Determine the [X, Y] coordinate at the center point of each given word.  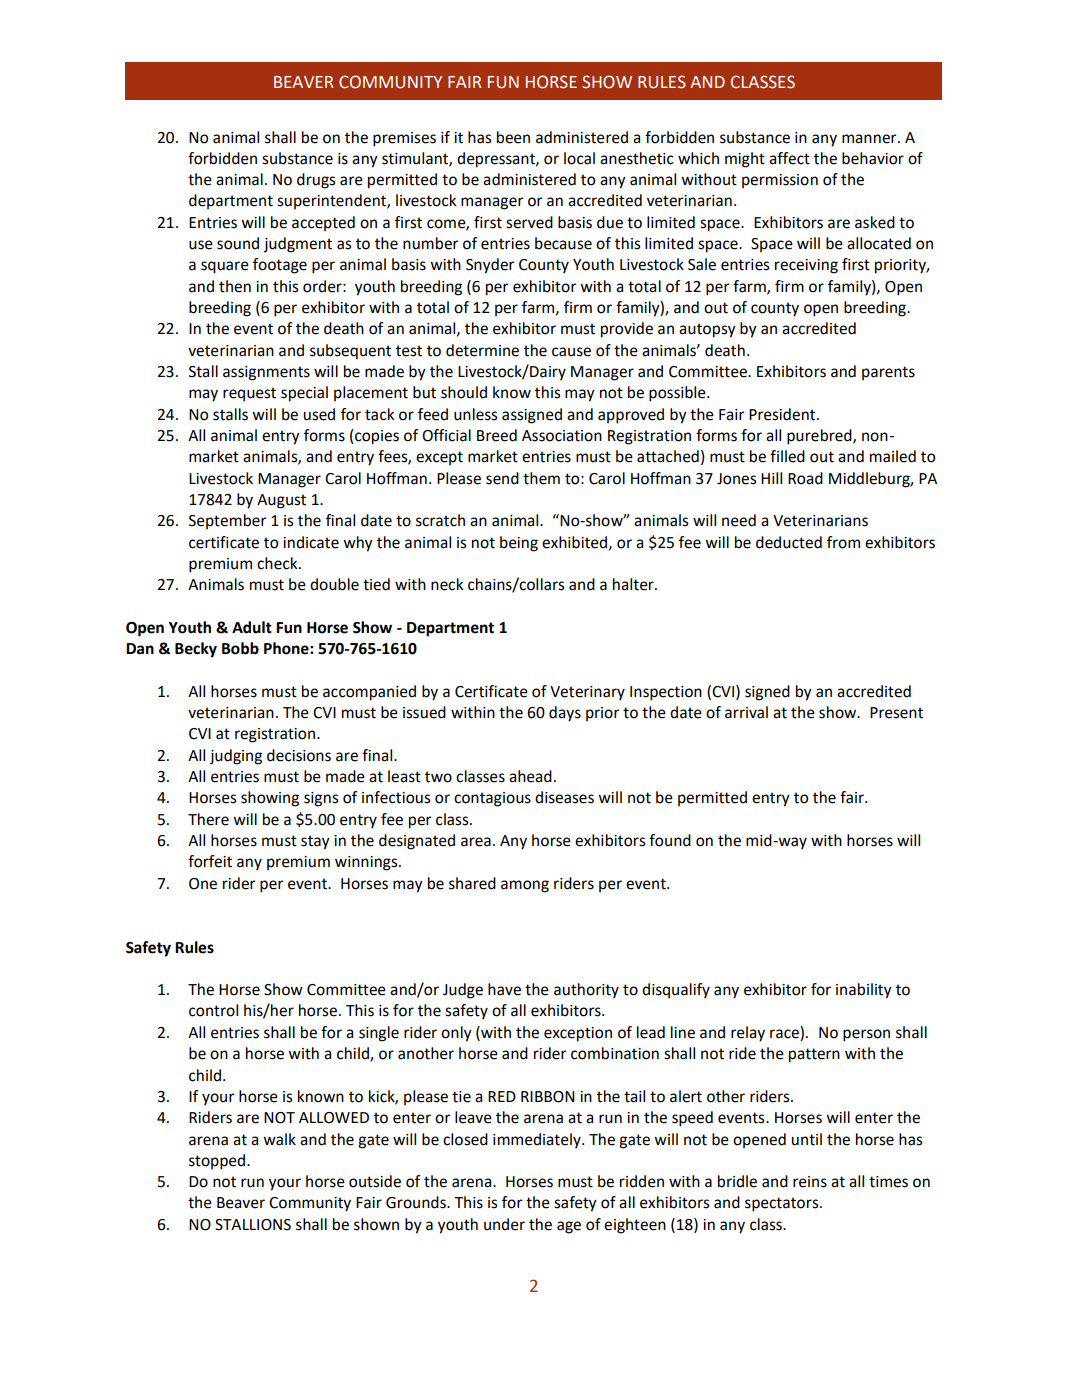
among [525, 886]
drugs [316, 181]
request [249, 394]
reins [810, 1182]
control [213, 1010]
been [513, 137]
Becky [196, 650]
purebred [820, 437]
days [565, 714]
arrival [746, 712]
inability [864, 991]
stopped [218, 1162]
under [504, 1224]
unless [475, 414]
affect [789, 158]
